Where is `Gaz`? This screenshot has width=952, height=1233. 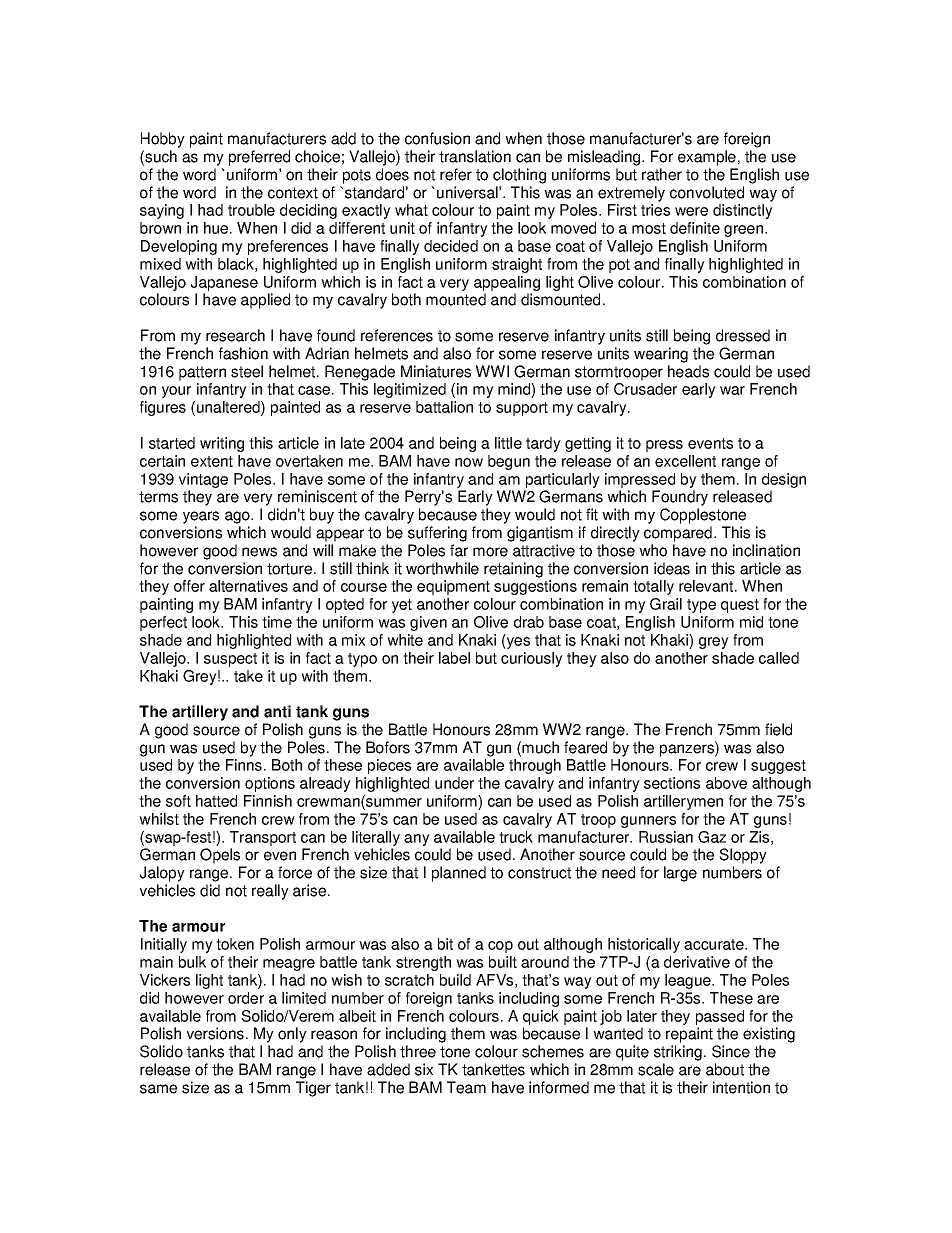
Gaz is located at coordinates (712, 837).
